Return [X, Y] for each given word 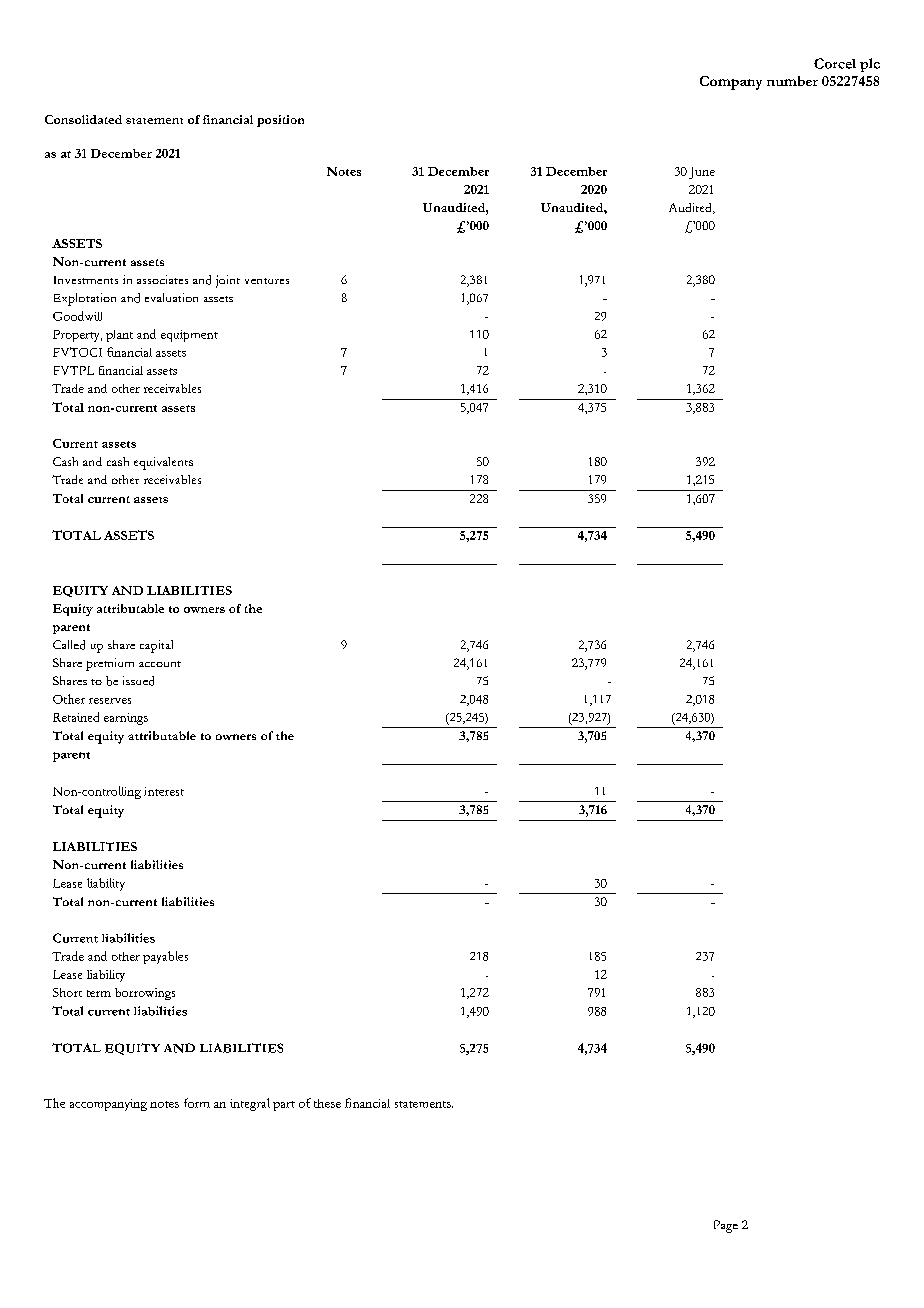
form [197, 1103]
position [280, 121]
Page [726, 1226]
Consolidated [83, 119]
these [327, 1103]
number [792, 81]
